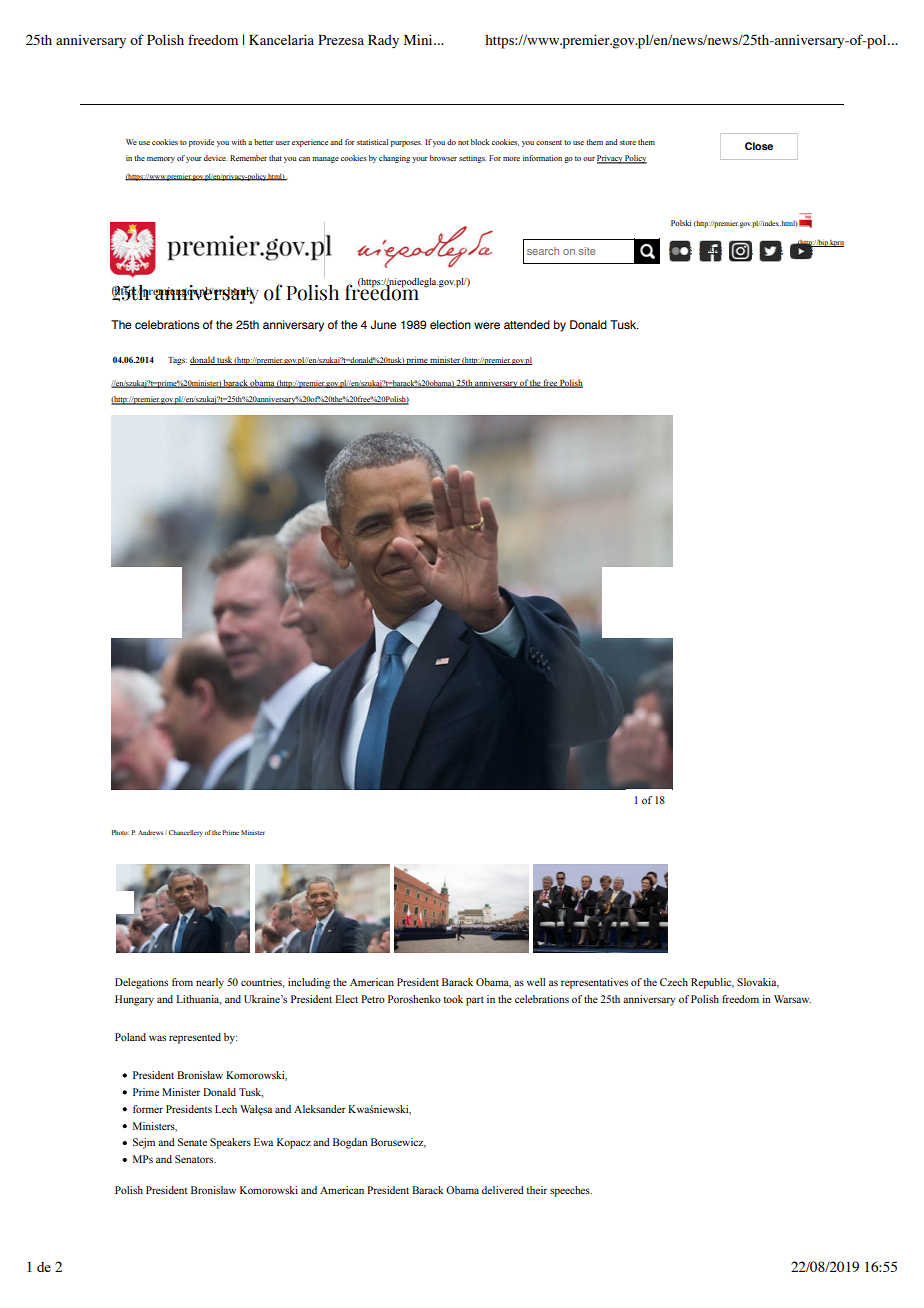 Image resolution: width=924 pixels, height=1308 pixels. What do you see at coordinates (215, 158) in the screenshot?
I see `device` at bounding box center [215, 158].
